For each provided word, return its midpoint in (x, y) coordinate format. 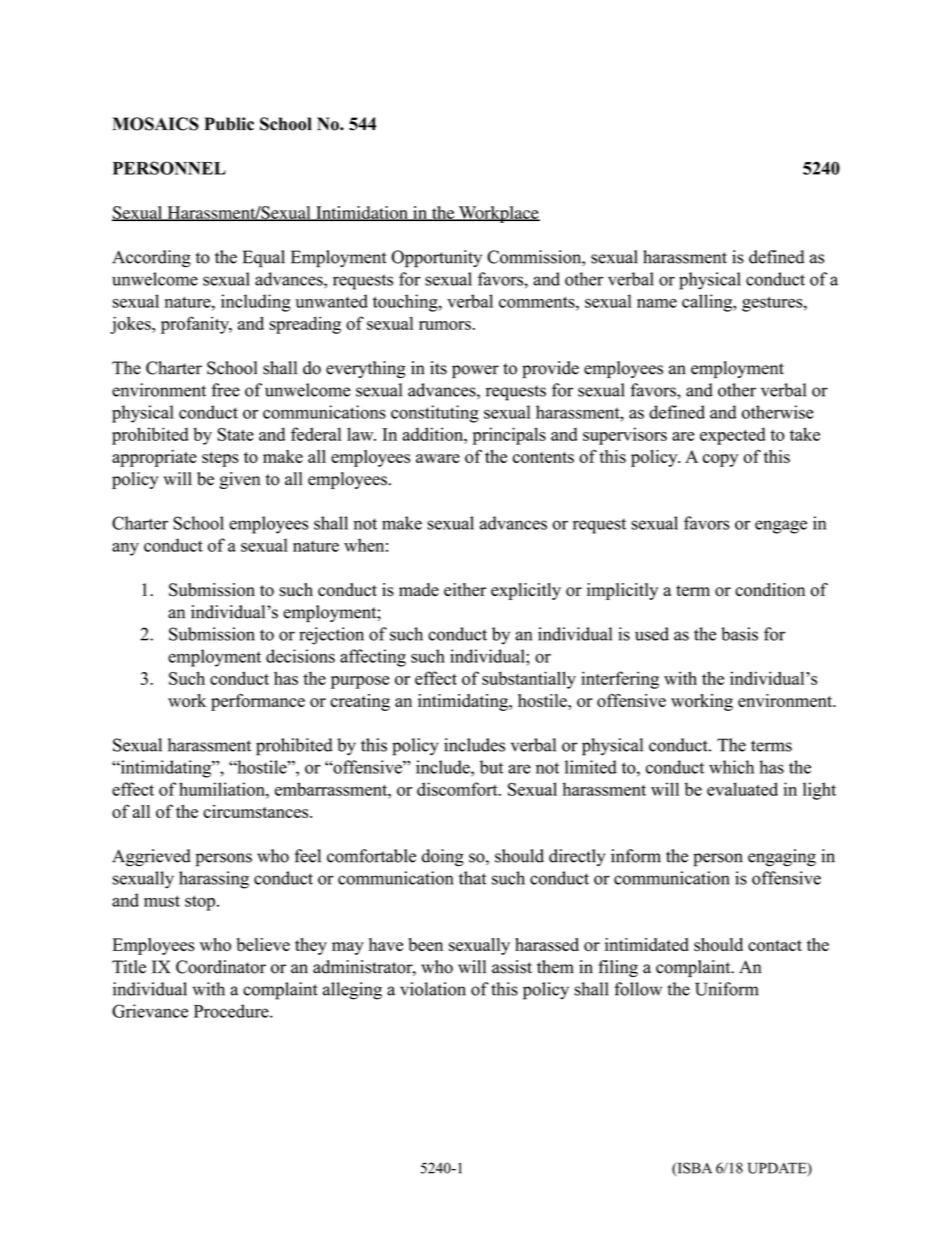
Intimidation (362, 213)
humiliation (223, 789)
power (475, 371)
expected (733, 436)
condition (770, 590)
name (657, 303)
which (731, 767)
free (226, 390)
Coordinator (221, 967)
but (491, 767)
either (465, 589)
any (125, 549)
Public (229, 124)
